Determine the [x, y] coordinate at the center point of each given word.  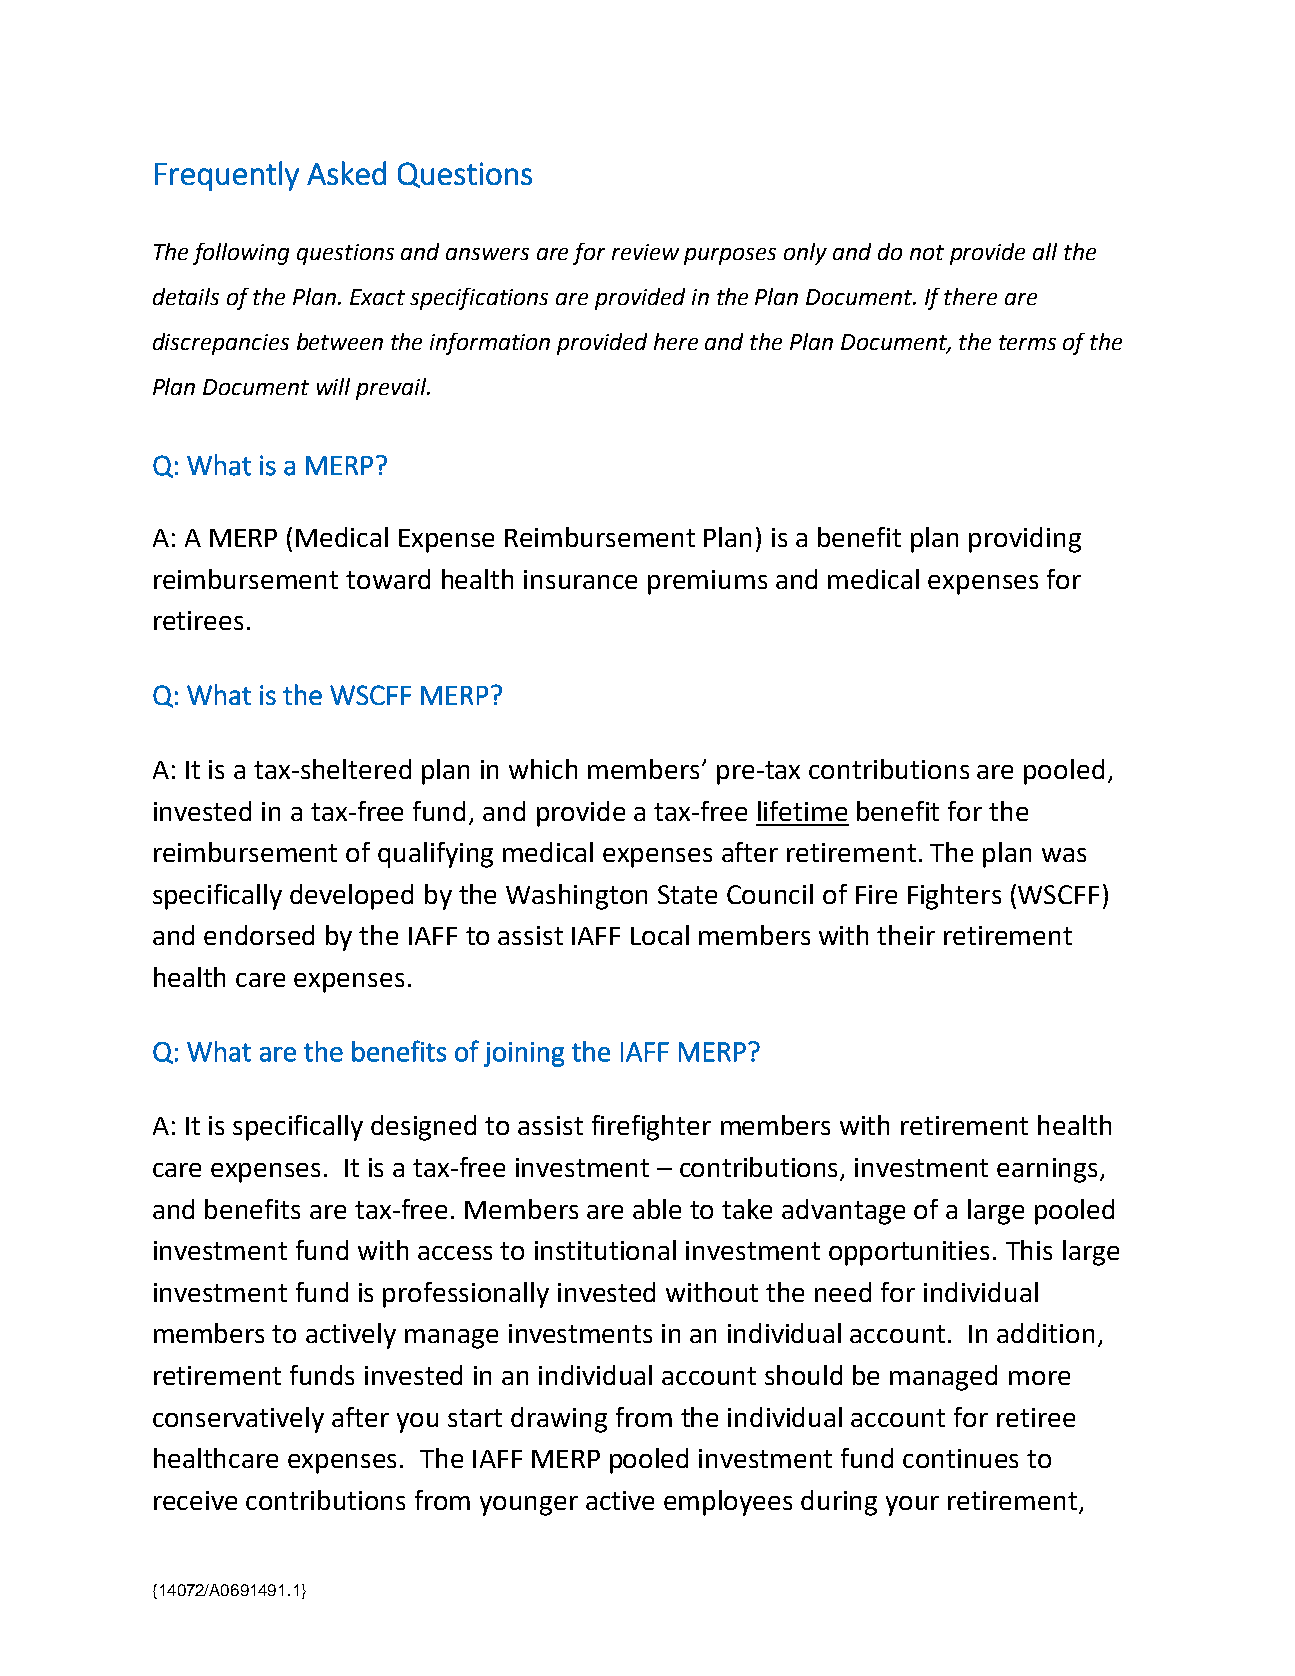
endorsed [259, 935]
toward [388, 579]
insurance [580, 579]
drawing [559, 1420]
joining [524, 1054]
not [927, 252]
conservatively [238, 1420]
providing [1025, 540]
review [645, 252]
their [906, 935]
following [241, 254]
